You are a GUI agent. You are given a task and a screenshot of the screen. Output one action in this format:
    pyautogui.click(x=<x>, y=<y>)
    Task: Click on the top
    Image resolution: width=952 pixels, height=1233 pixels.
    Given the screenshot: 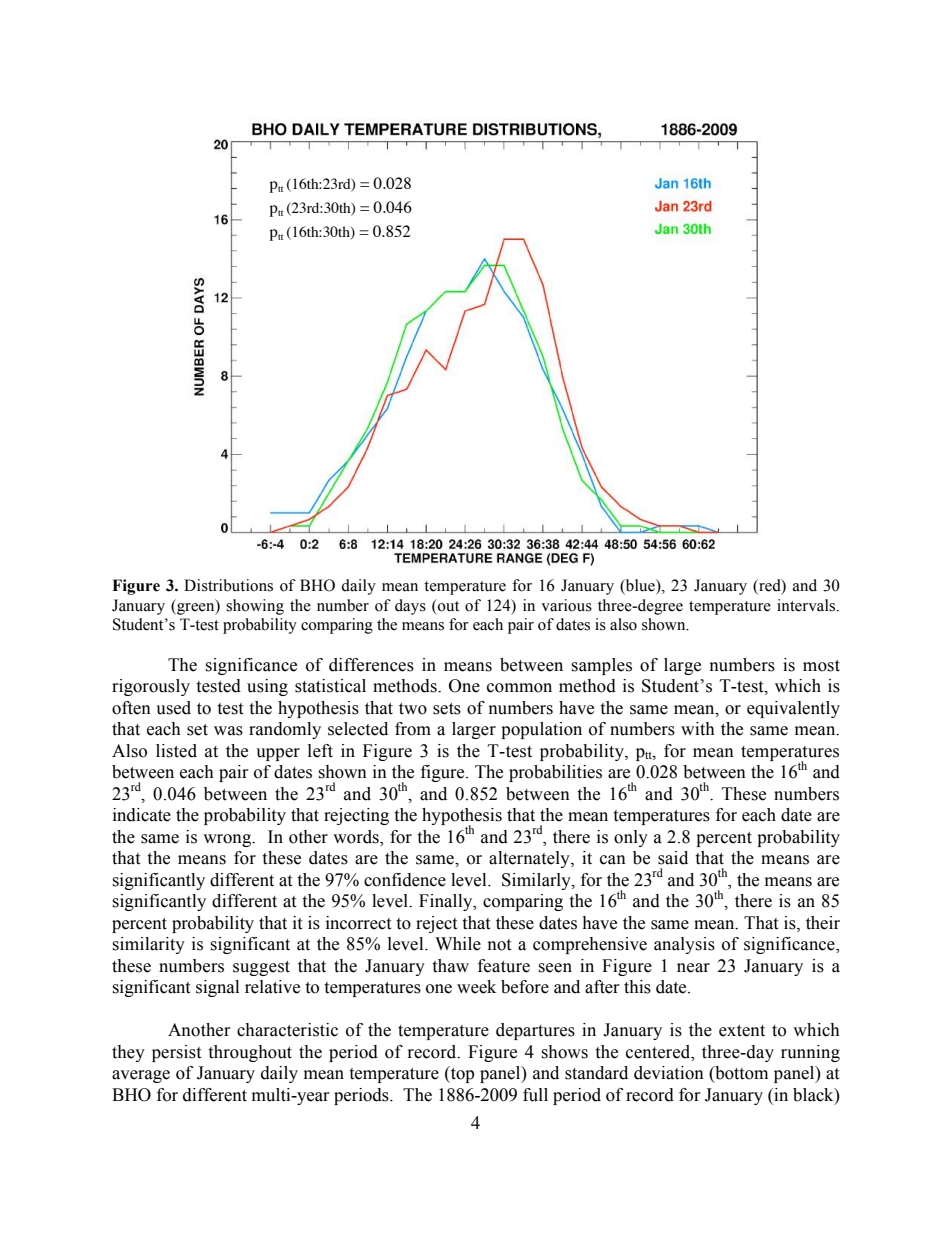 What is the action you would take?
    pyautogui.click(x=461, y=1074)
